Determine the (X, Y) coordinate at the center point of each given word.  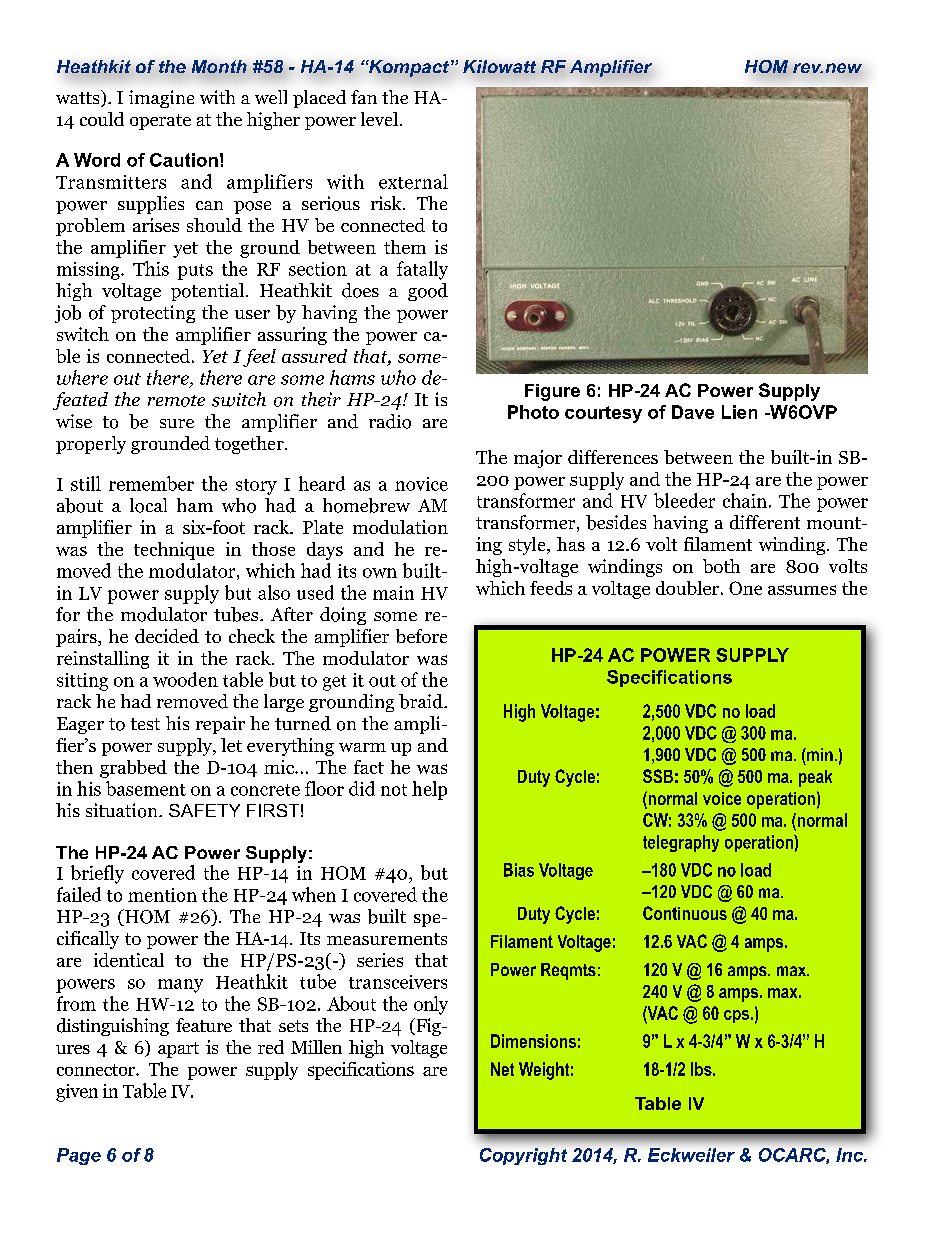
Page (79, 1156)
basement (146, 788)
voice (722, 798)
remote (176, 401)
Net (502, 1069)
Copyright (523, 1156)
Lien (739, 412)
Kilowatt (499, 66)
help (429, 790)
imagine (161, 99)
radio (390, 421)
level (379, 119)
